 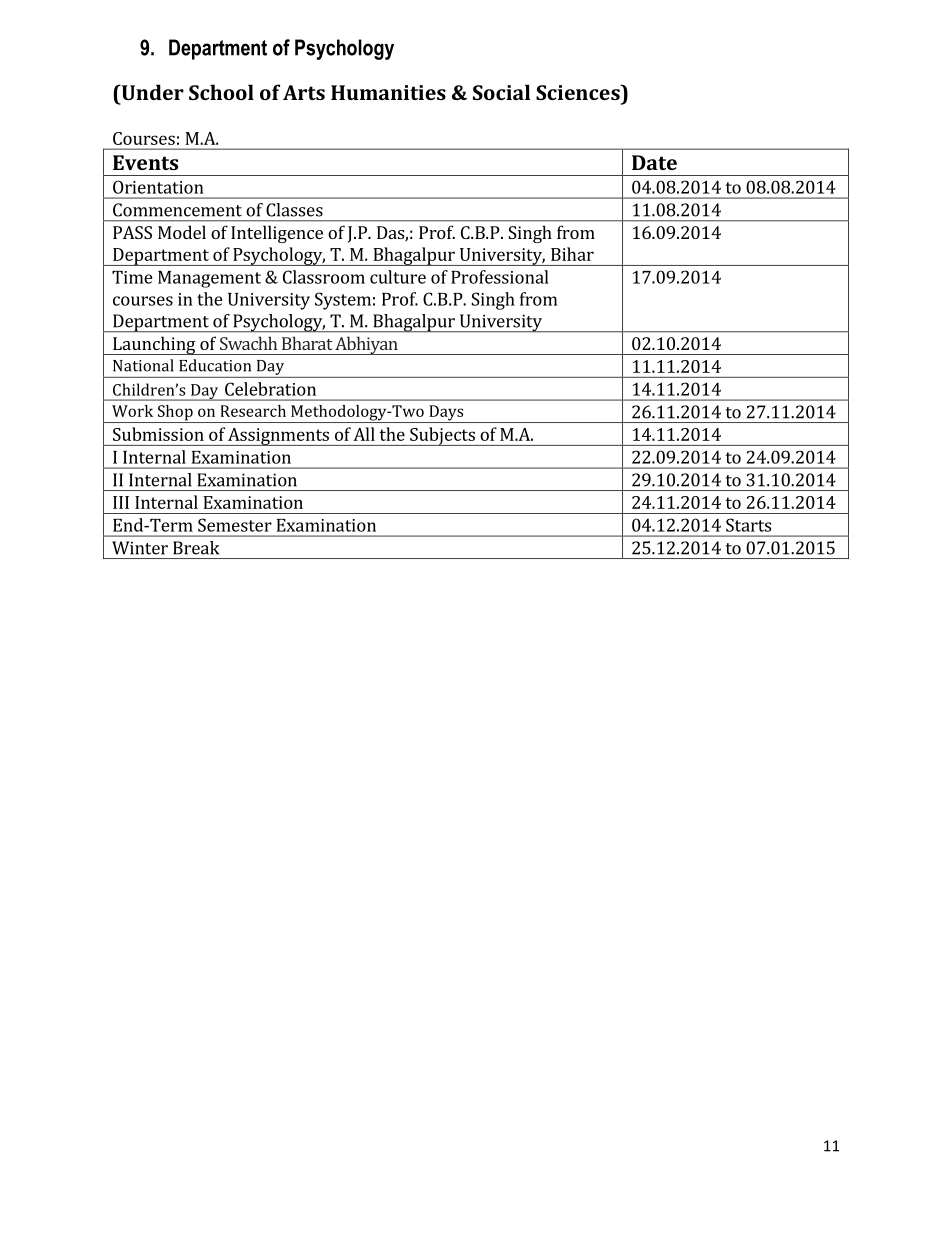 I want to click on Humanities, so click(x=388, y=92).
